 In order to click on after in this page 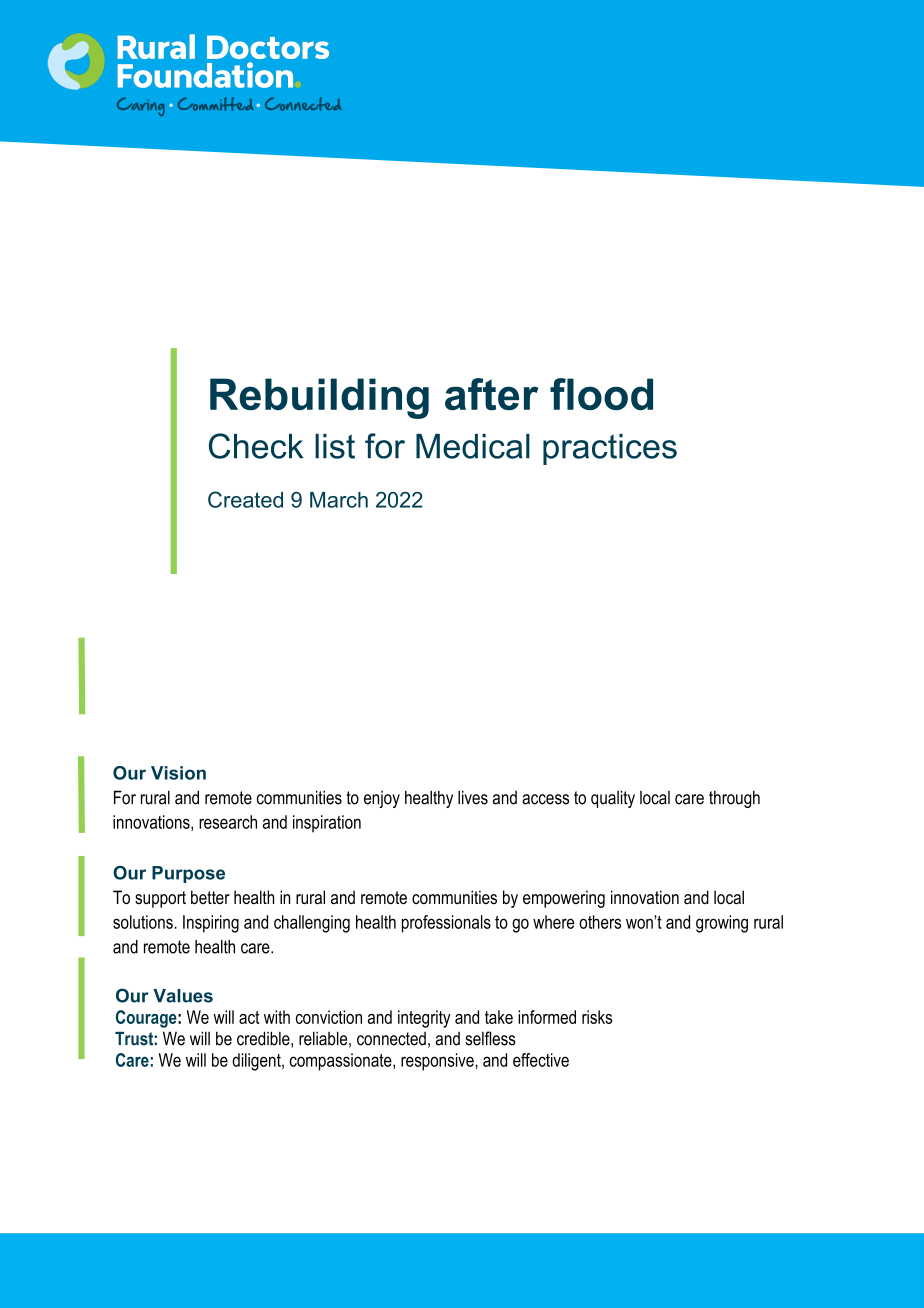, I will do `click(491, 394)`.
